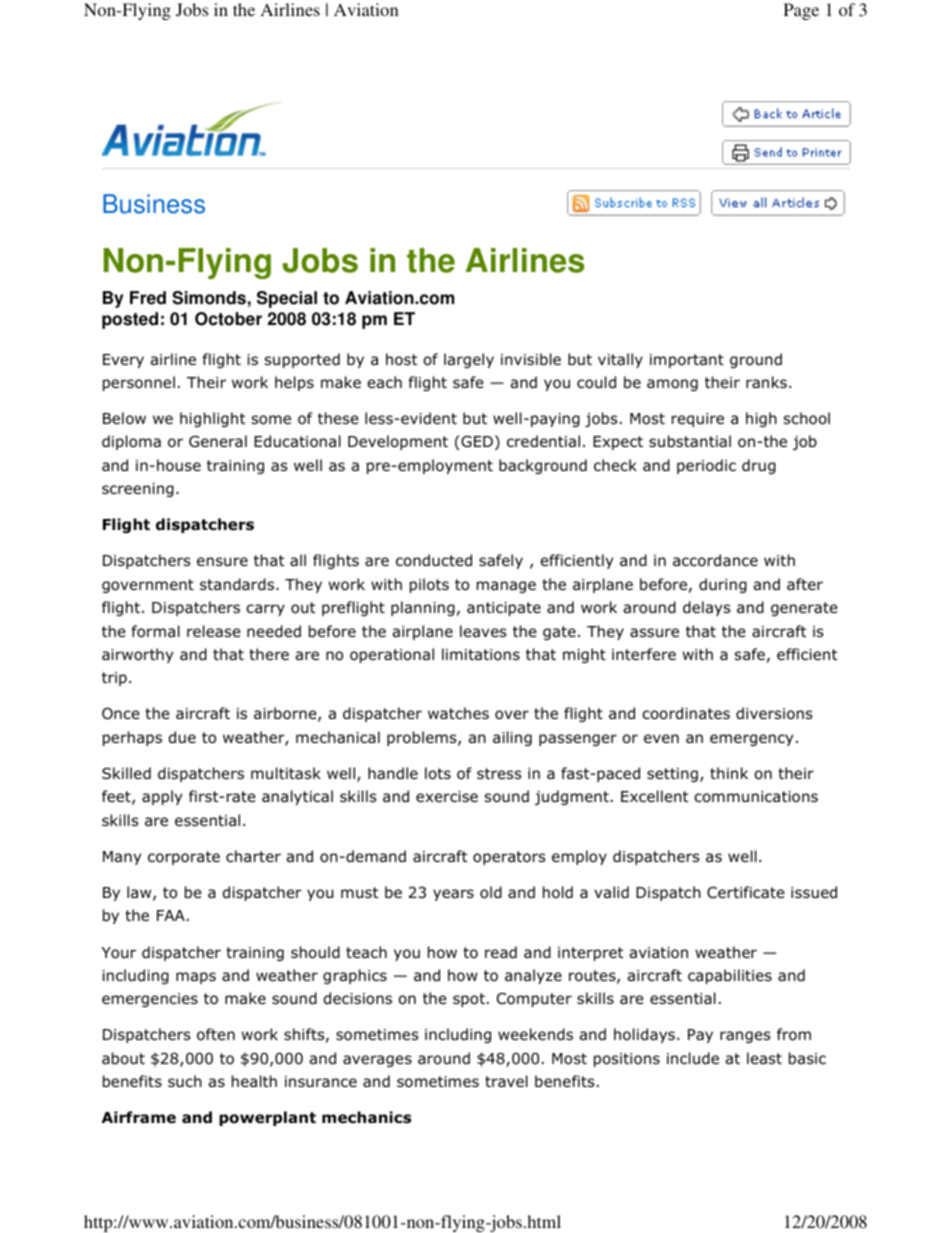 The width and height of the page is (952, 1233). I want to click on conducted, so click(434, 560).
